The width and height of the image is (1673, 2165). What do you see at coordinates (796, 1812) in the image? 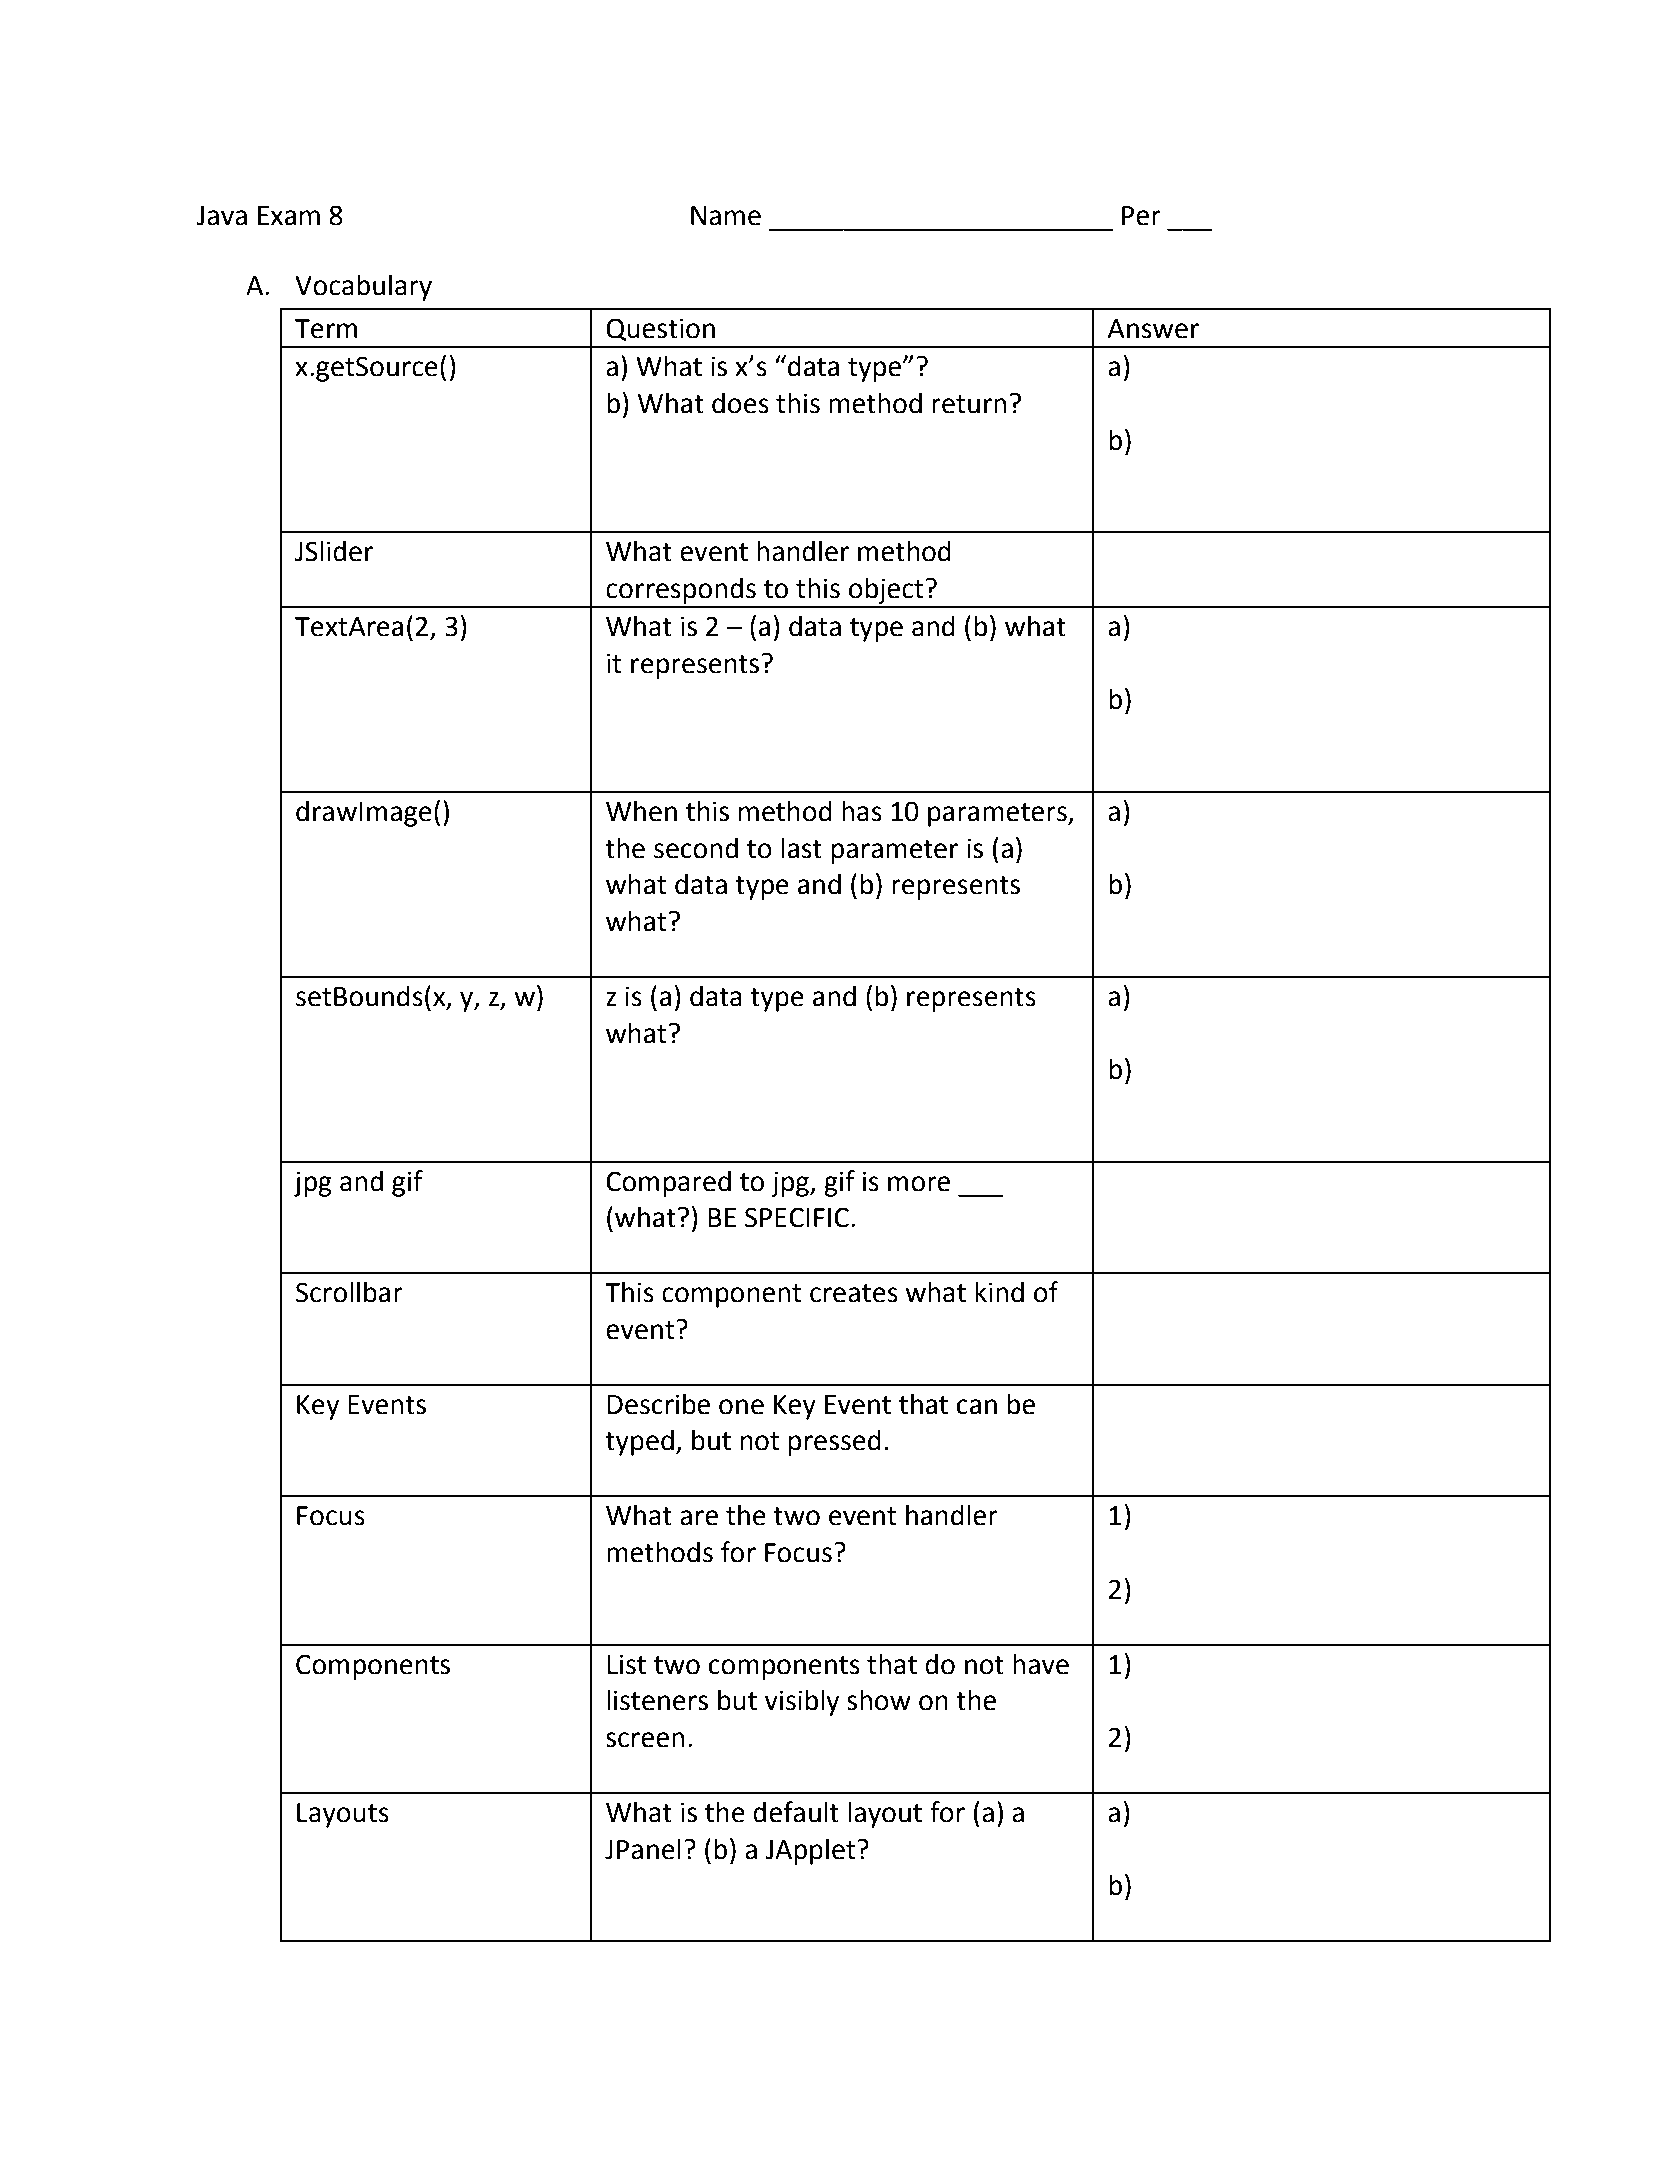
I see `default` at bounding box center [796, 1812].
